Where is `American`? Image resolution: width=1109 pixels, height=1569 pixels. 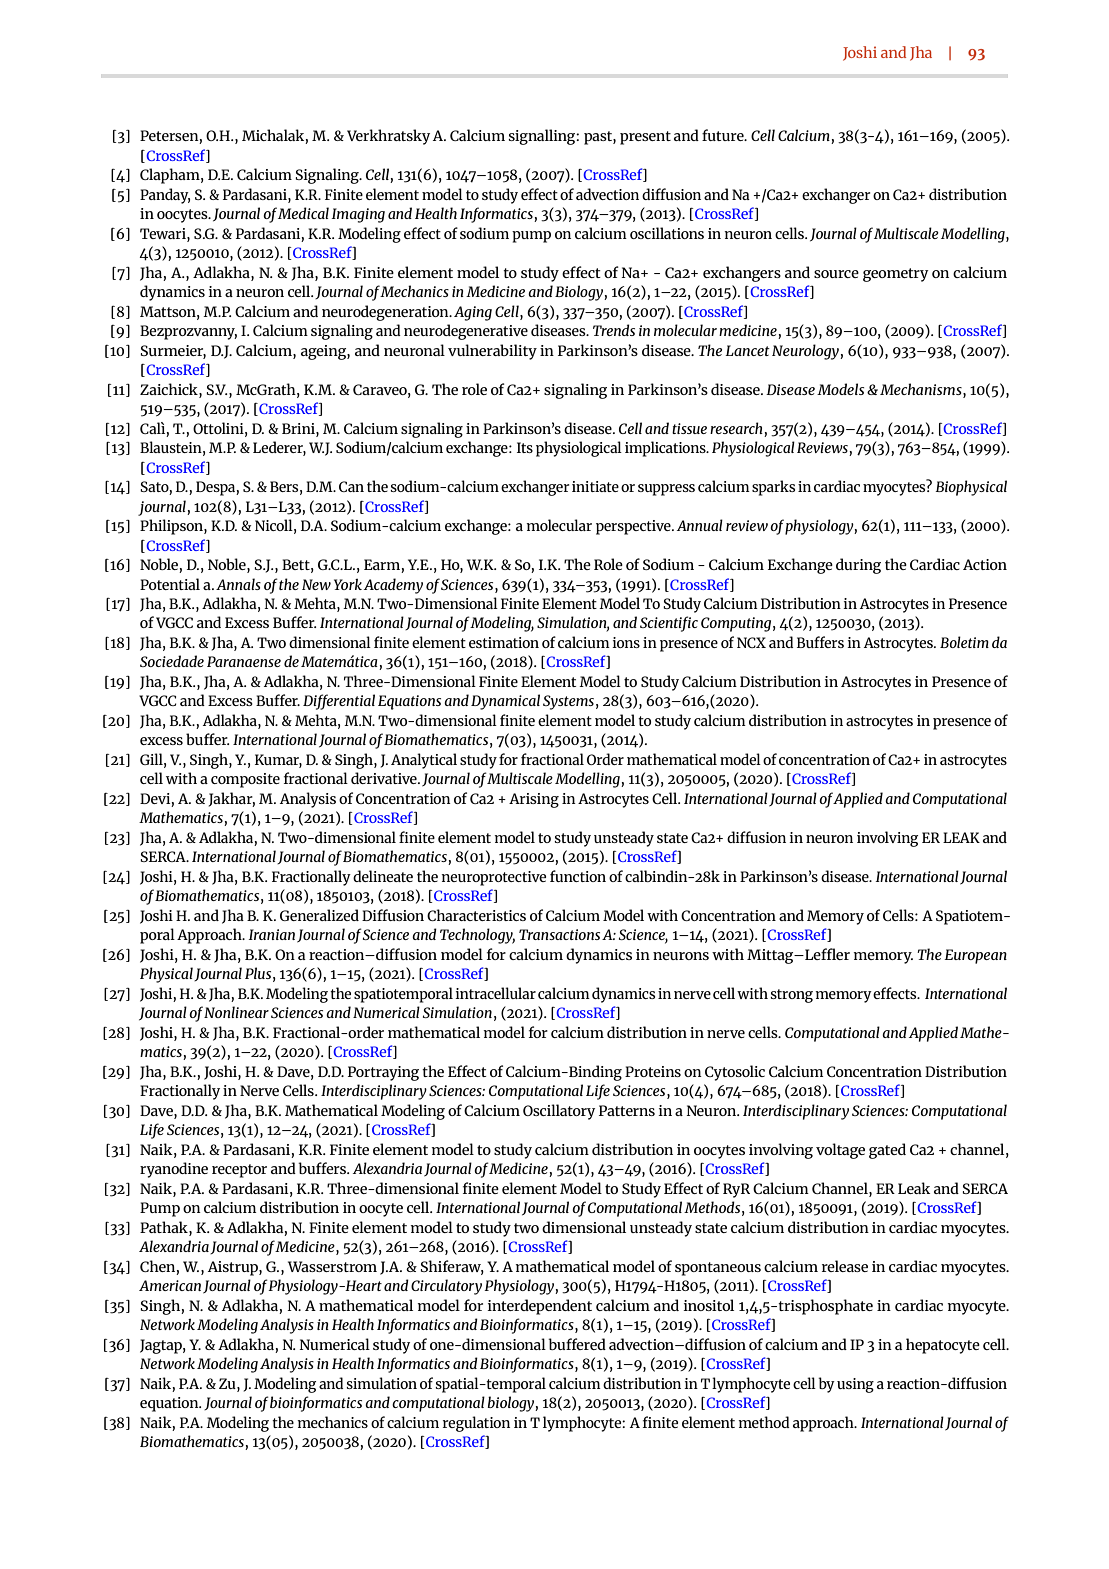
American is located at coordinates (170, 1285).
